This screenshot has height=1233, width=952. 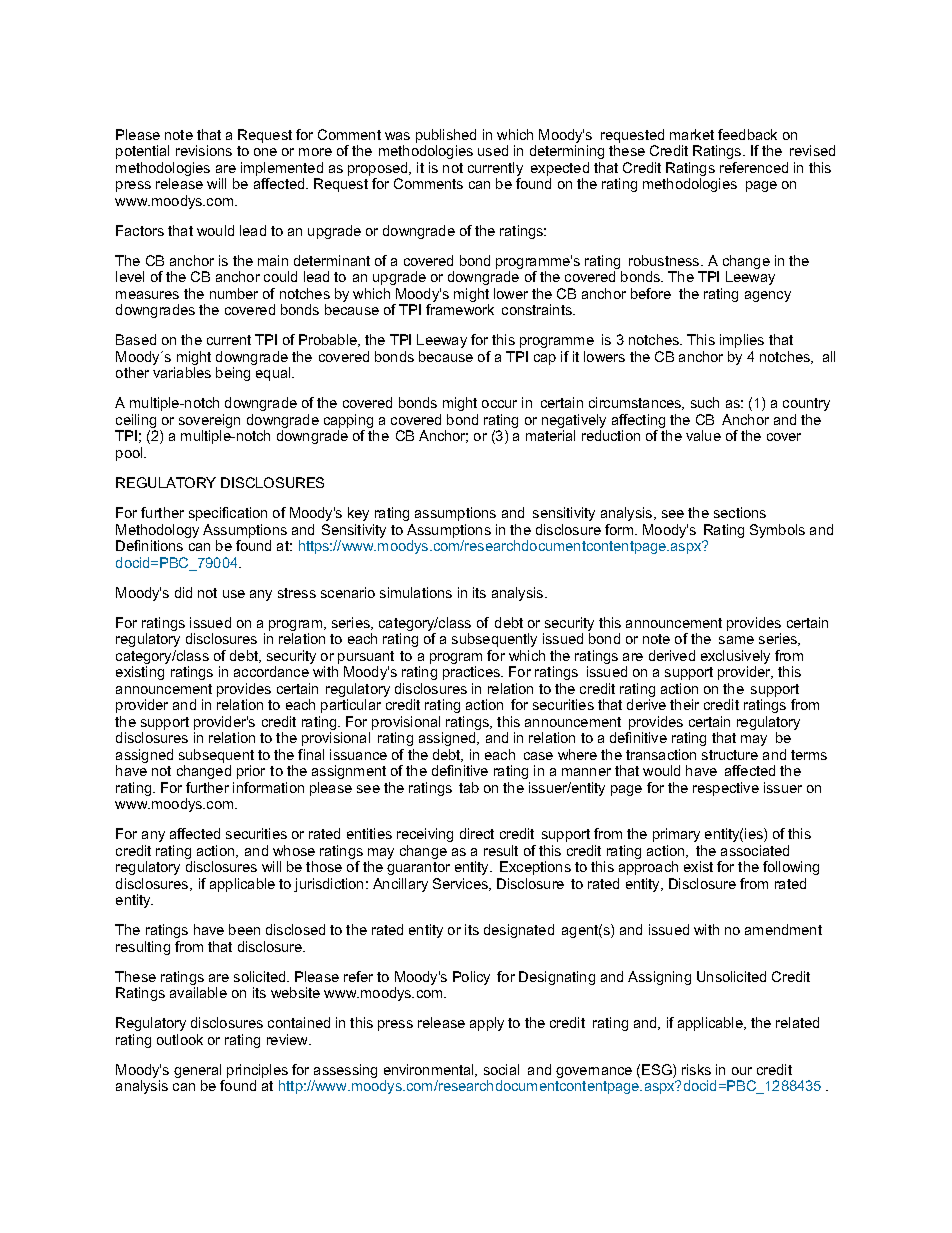 What do you see at coordinates (747, 134) in the screenshot?
I see `feedback` at bounding box center [747, 134].
